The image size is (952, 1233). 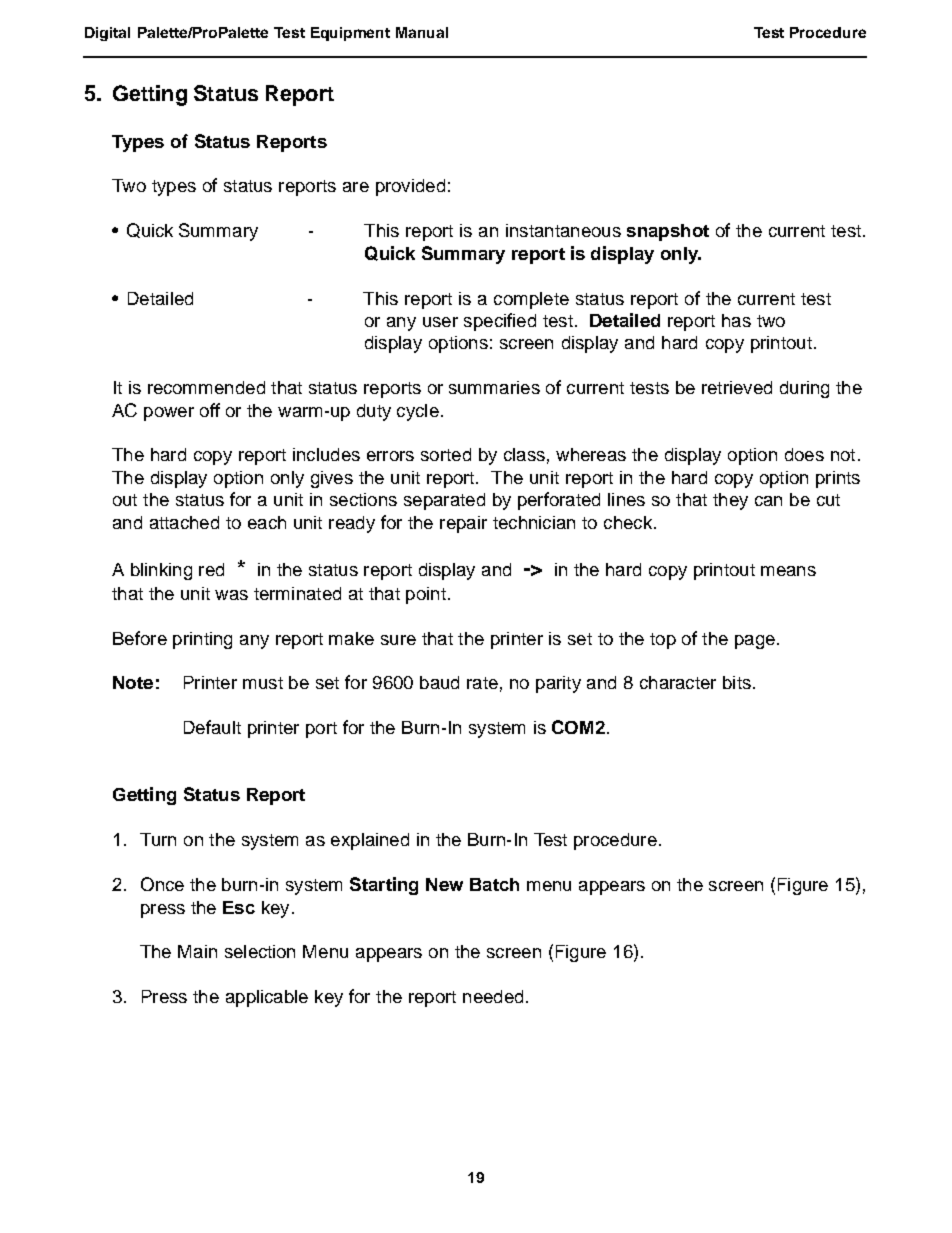 I want to click on Manual, so click(x=422, y=32).
